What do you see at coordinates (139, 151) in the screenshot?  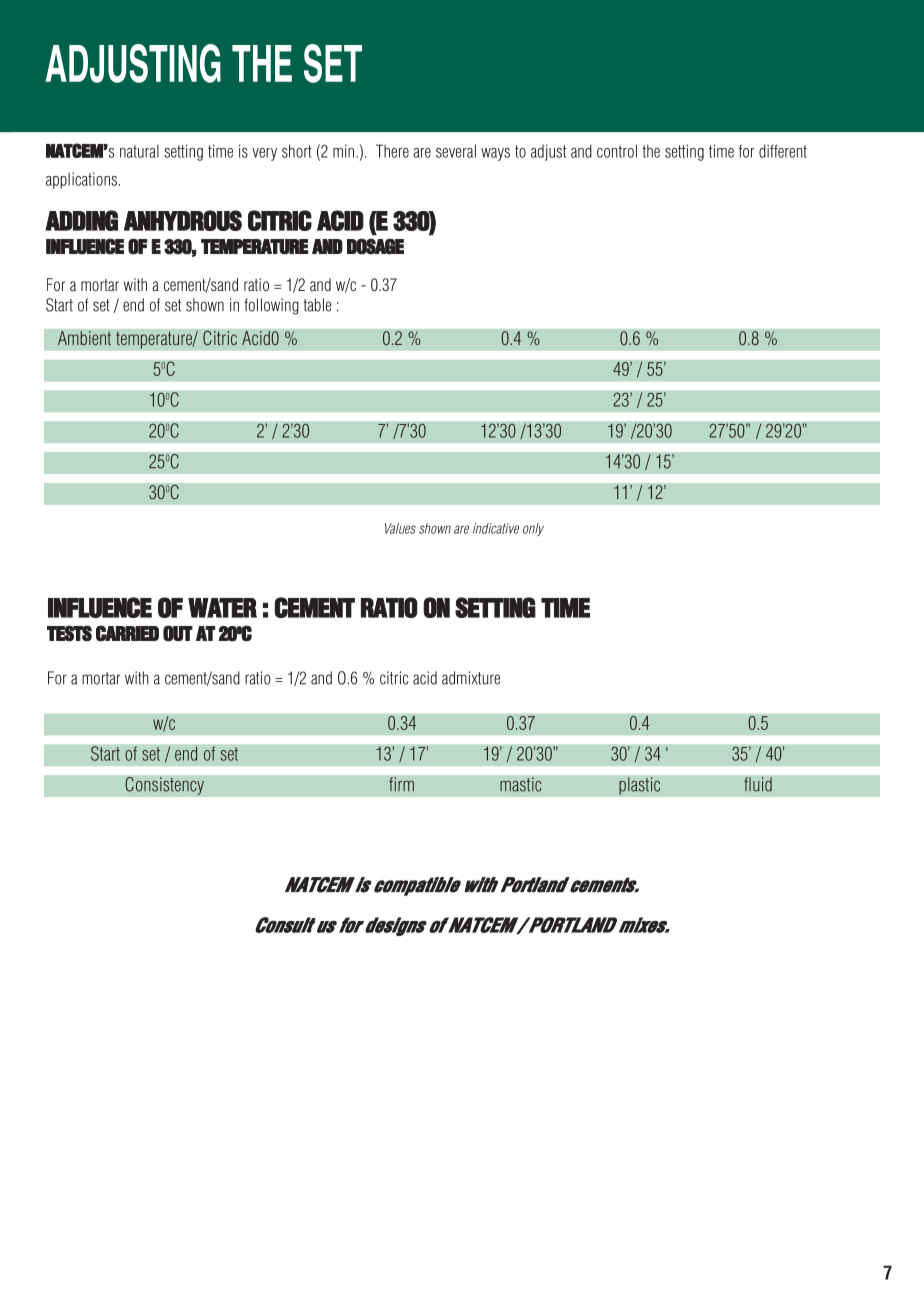 I see `natural` at bounding box center [139, 151].
